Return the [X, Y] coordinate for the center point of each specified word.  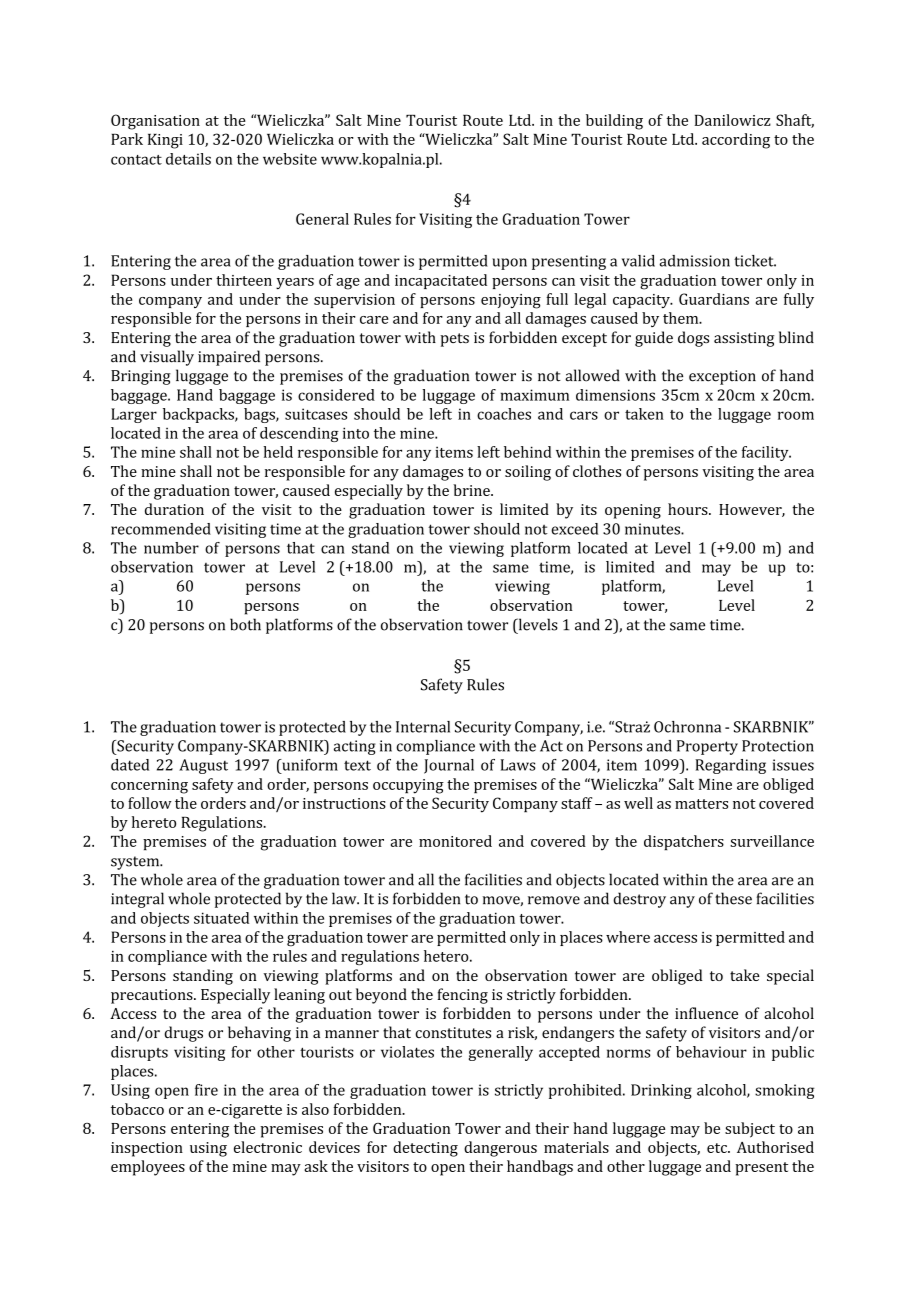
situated [221, 918]
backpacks [199, 415]
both [245, 624]
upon [509, 264]
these [733, 898]
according [736, 141]
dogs [693, 339]
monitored [455, 841]
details [188, 159]
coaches [504, 414]
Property [707, 747]
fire [206, 1090]
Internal [423, 727]
